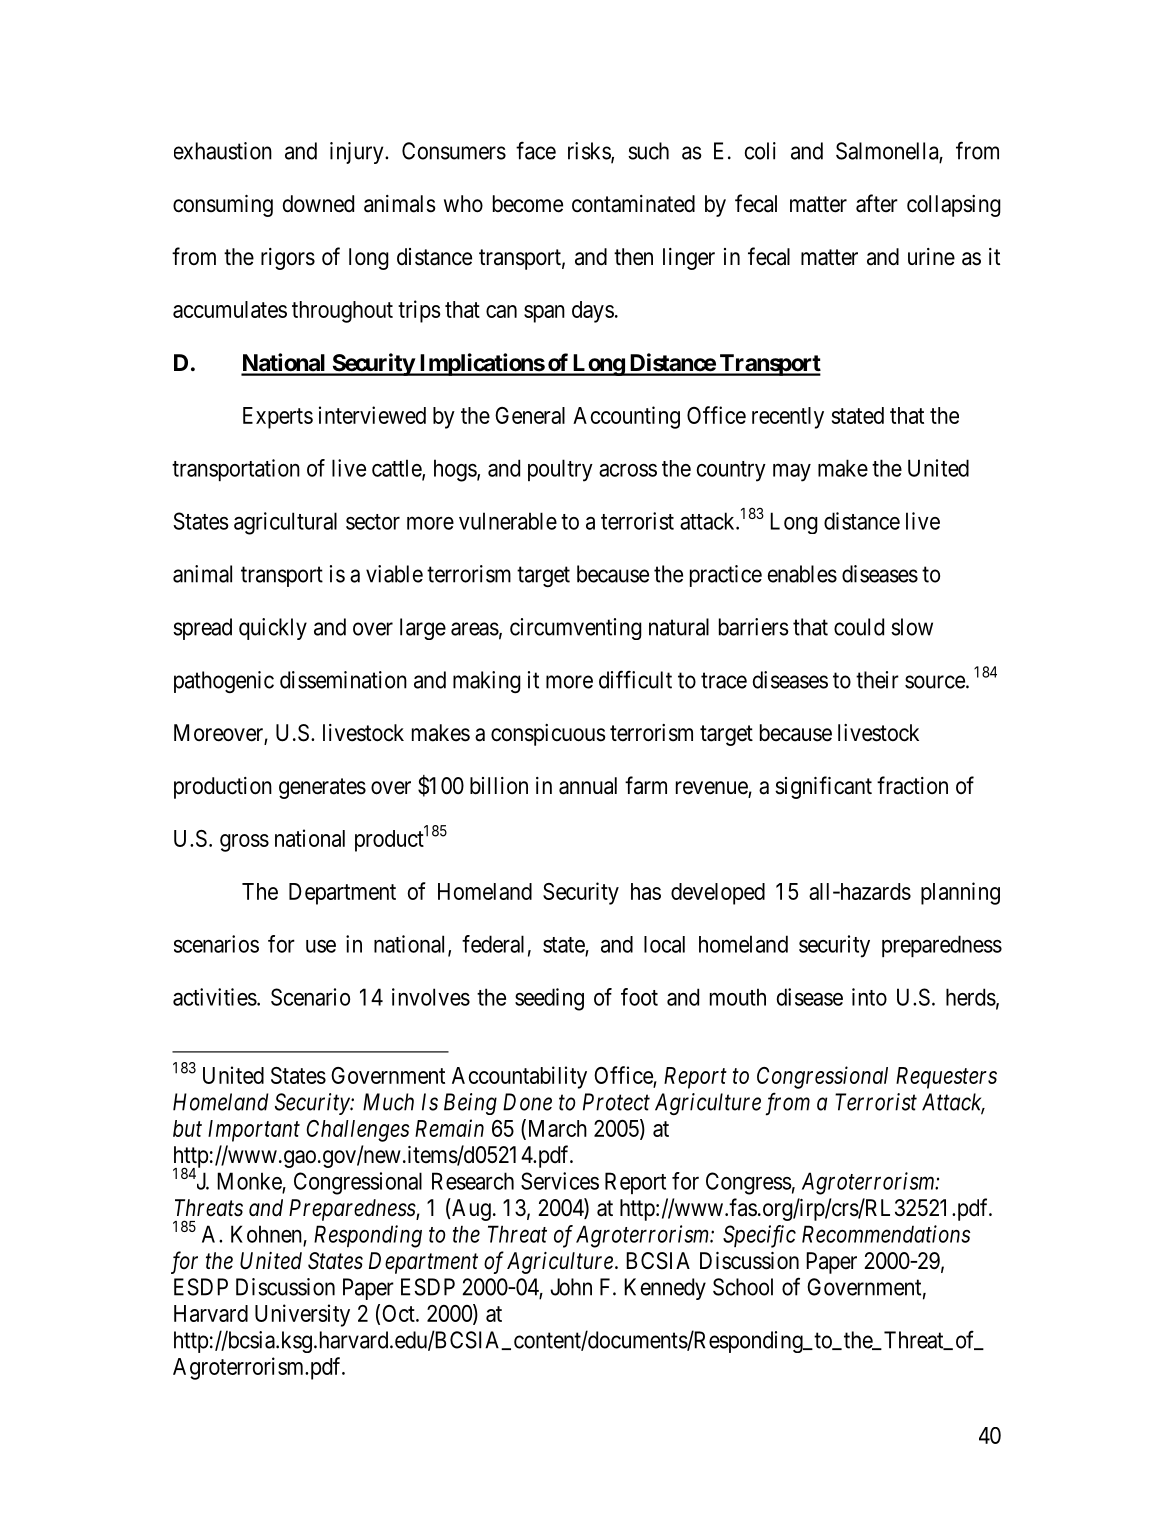  What do you see at coordinates (318, 204) in the document?
I see `downed` at bounding box center [318, 204].
